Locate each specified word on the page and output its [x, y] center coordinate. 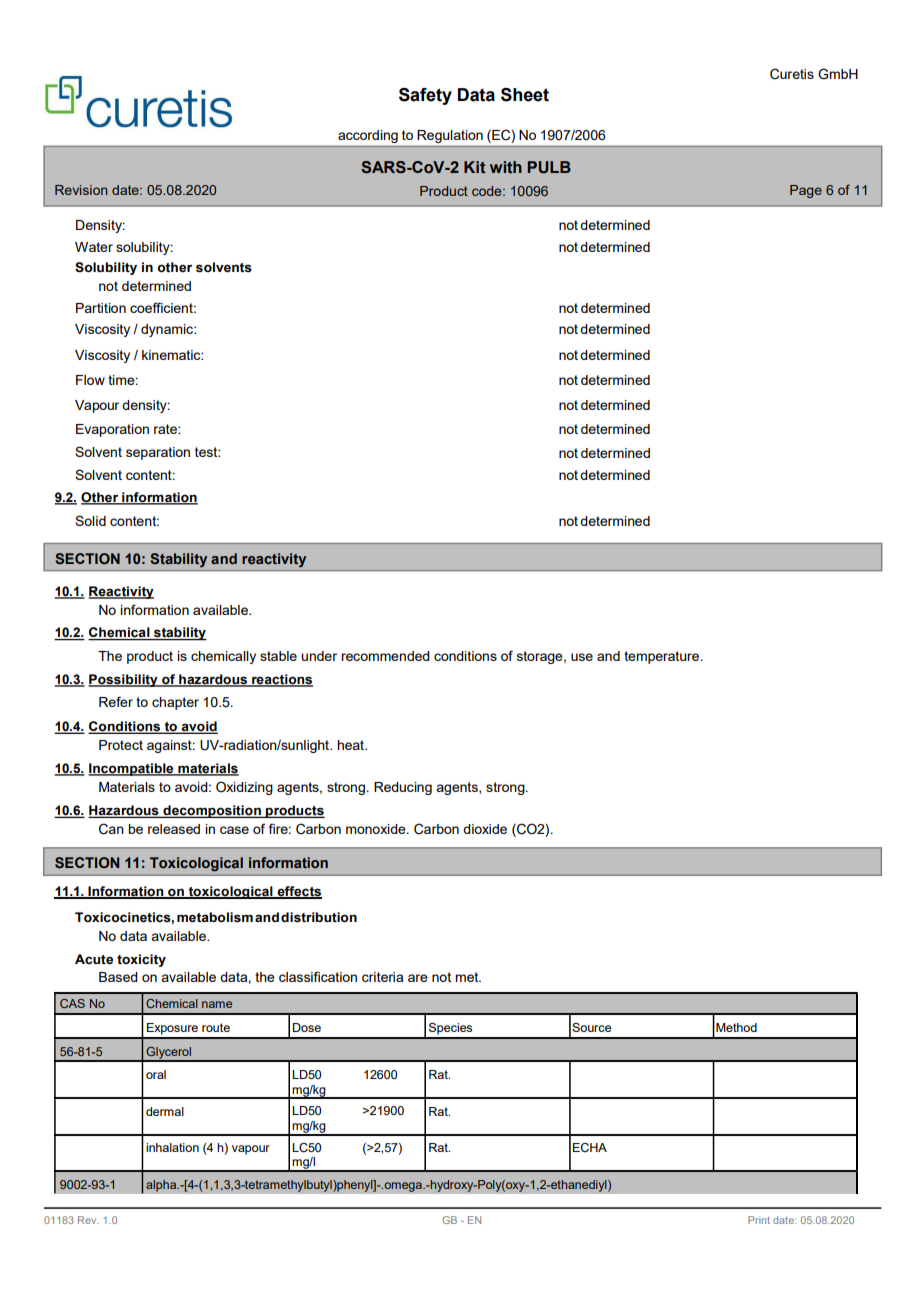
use [582, 657]
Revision [81, 190]
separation [158, 453]
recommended [385, 656]
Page [806, 191]
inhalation [172, 1147]
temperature [663, 657]
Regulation [450, 136]
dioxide [485, 829]
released [174, 829]
